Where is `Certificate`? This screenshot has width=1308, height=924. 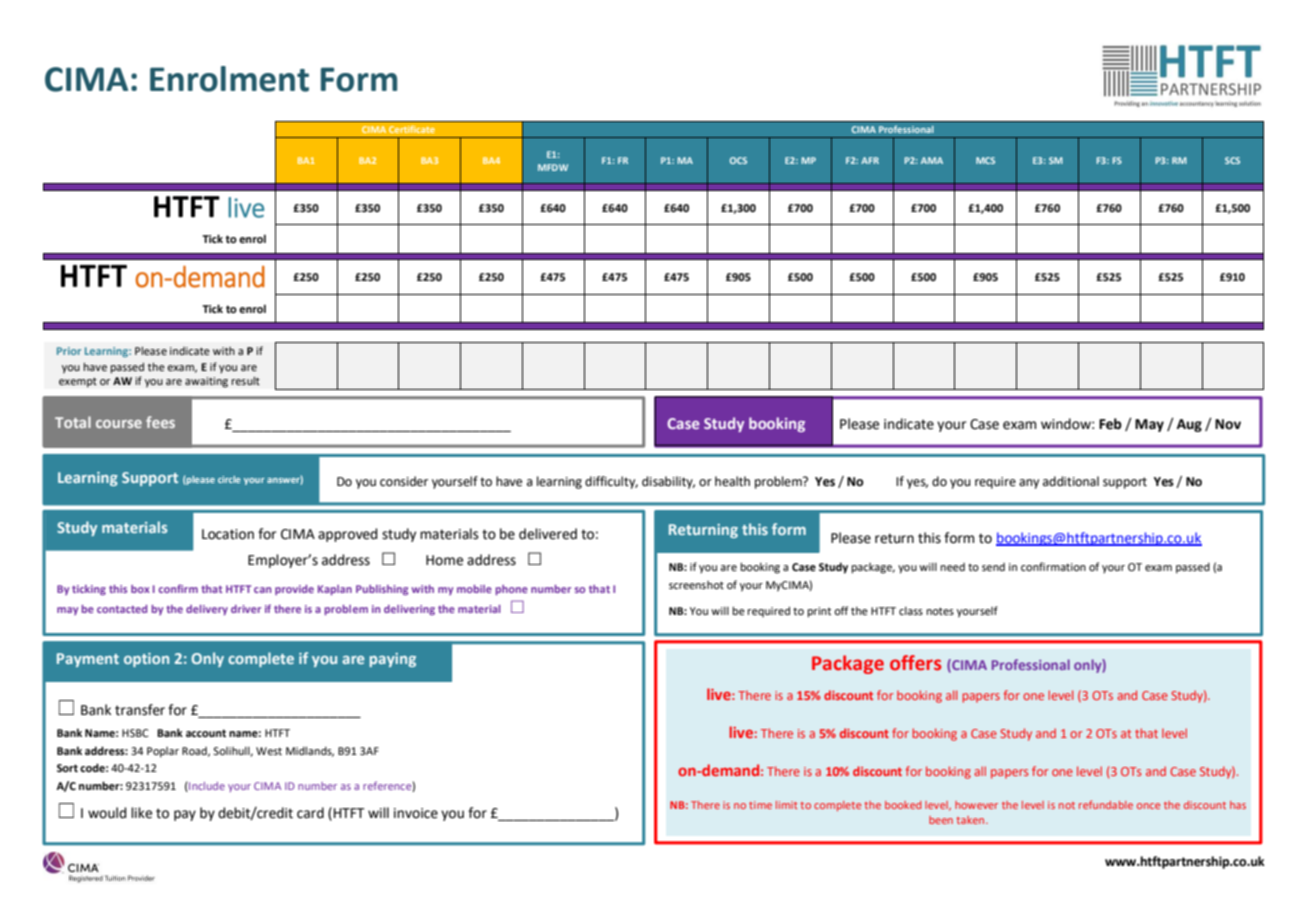 Certificate is located at coordinates (412, 129).
